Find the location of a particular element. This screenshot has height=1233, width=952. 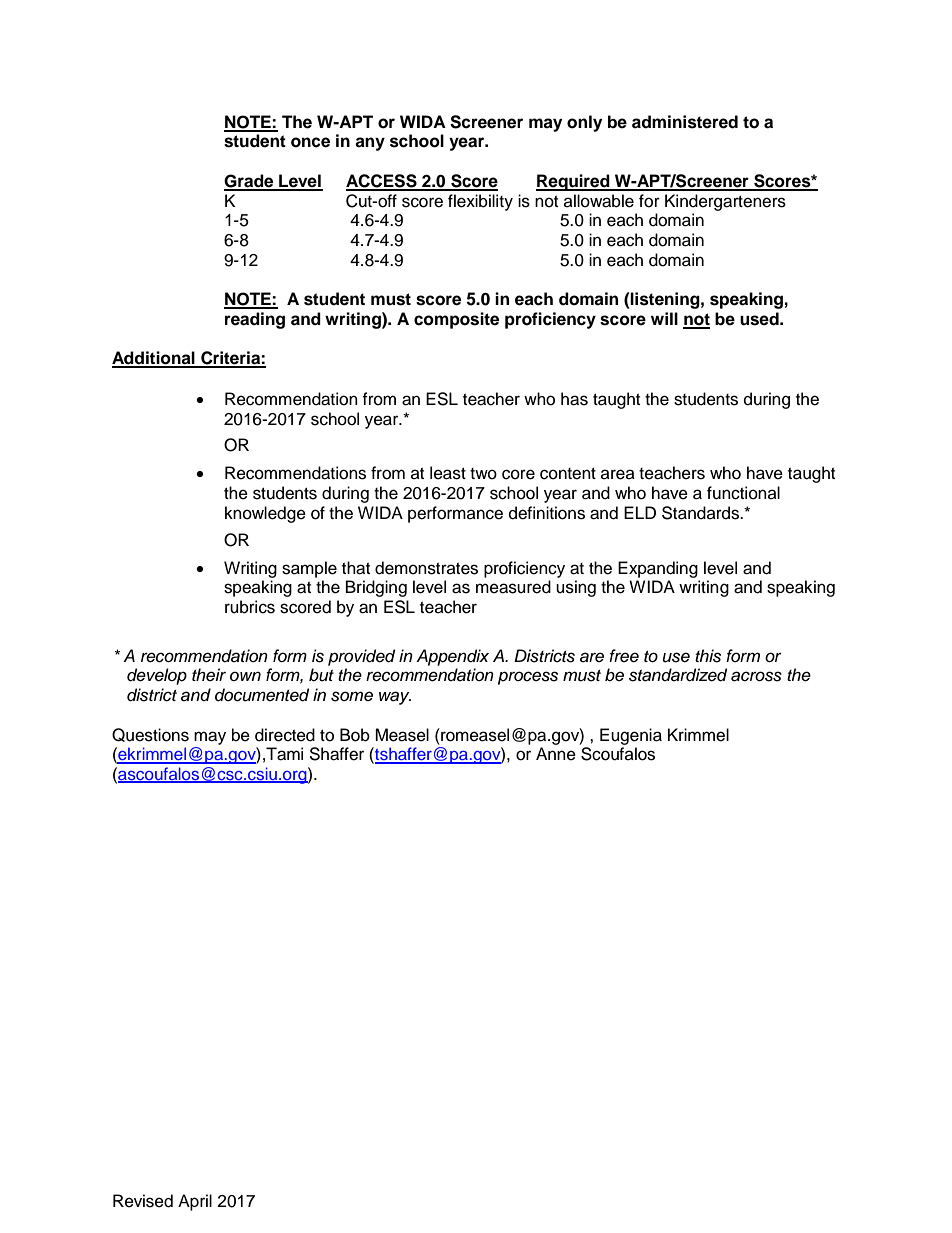

Standards is located at coordinates (701, 513).
